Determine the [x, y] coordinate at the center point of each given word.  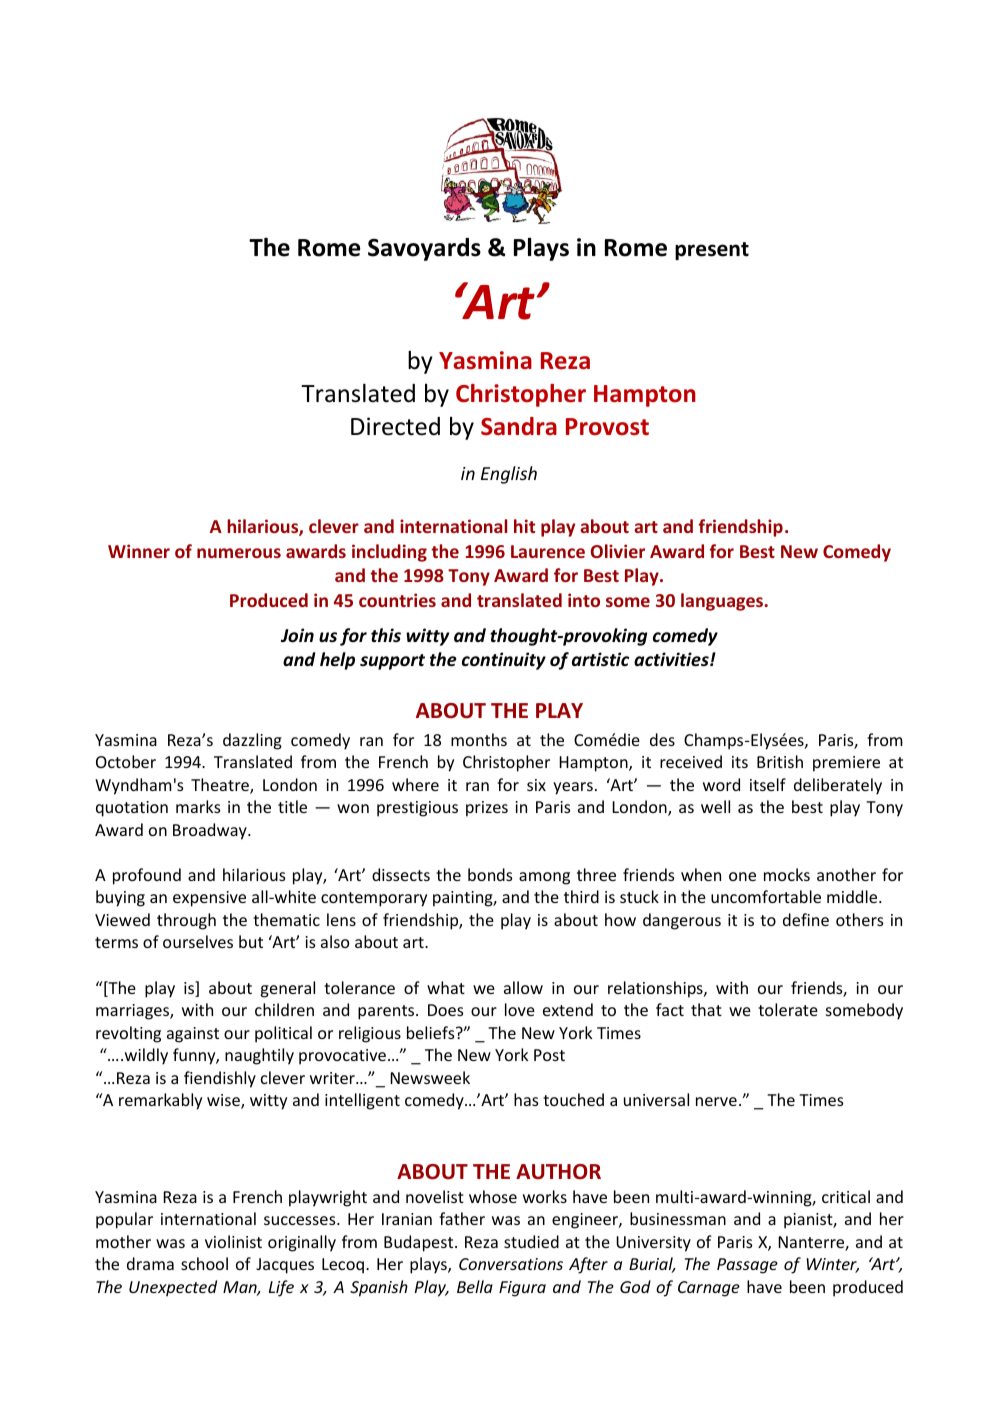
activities [672, 659]
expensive [209, 899]
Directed [395, 426]
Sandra [519, 426]
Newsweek [430, 1077]
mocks [787, 874]
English [509, 475]
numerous [239, 553]
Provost [607, 427]
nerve [716, 1101]
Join [297, 635]
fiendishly [220, 1079]
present [712, 251]
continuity [504, 661]
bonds [490, 874]
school [204, 1263]
